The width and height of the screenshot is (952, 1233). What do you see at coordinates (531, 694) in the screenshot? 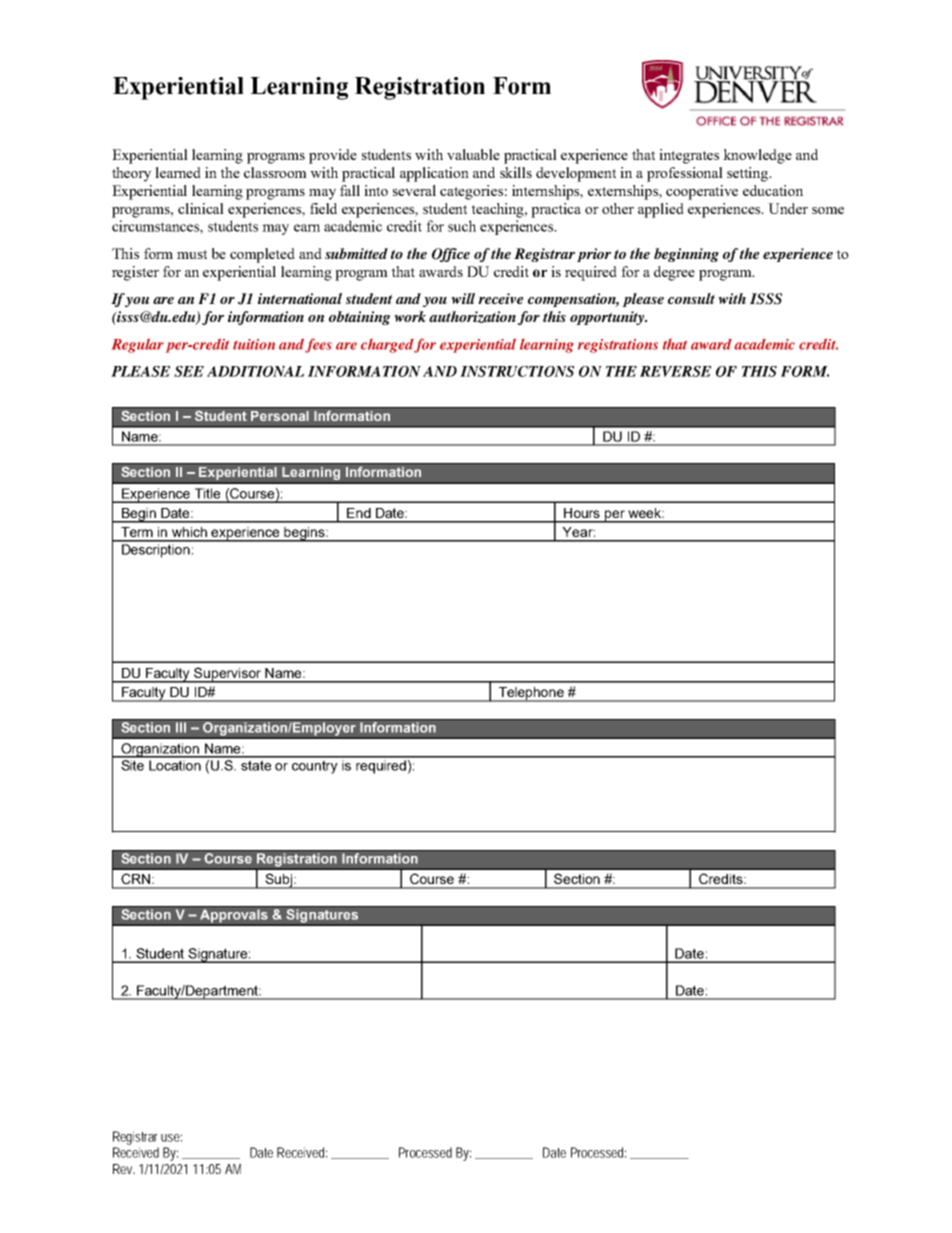
I see `Telephone` at bounding box center [531, 694].
